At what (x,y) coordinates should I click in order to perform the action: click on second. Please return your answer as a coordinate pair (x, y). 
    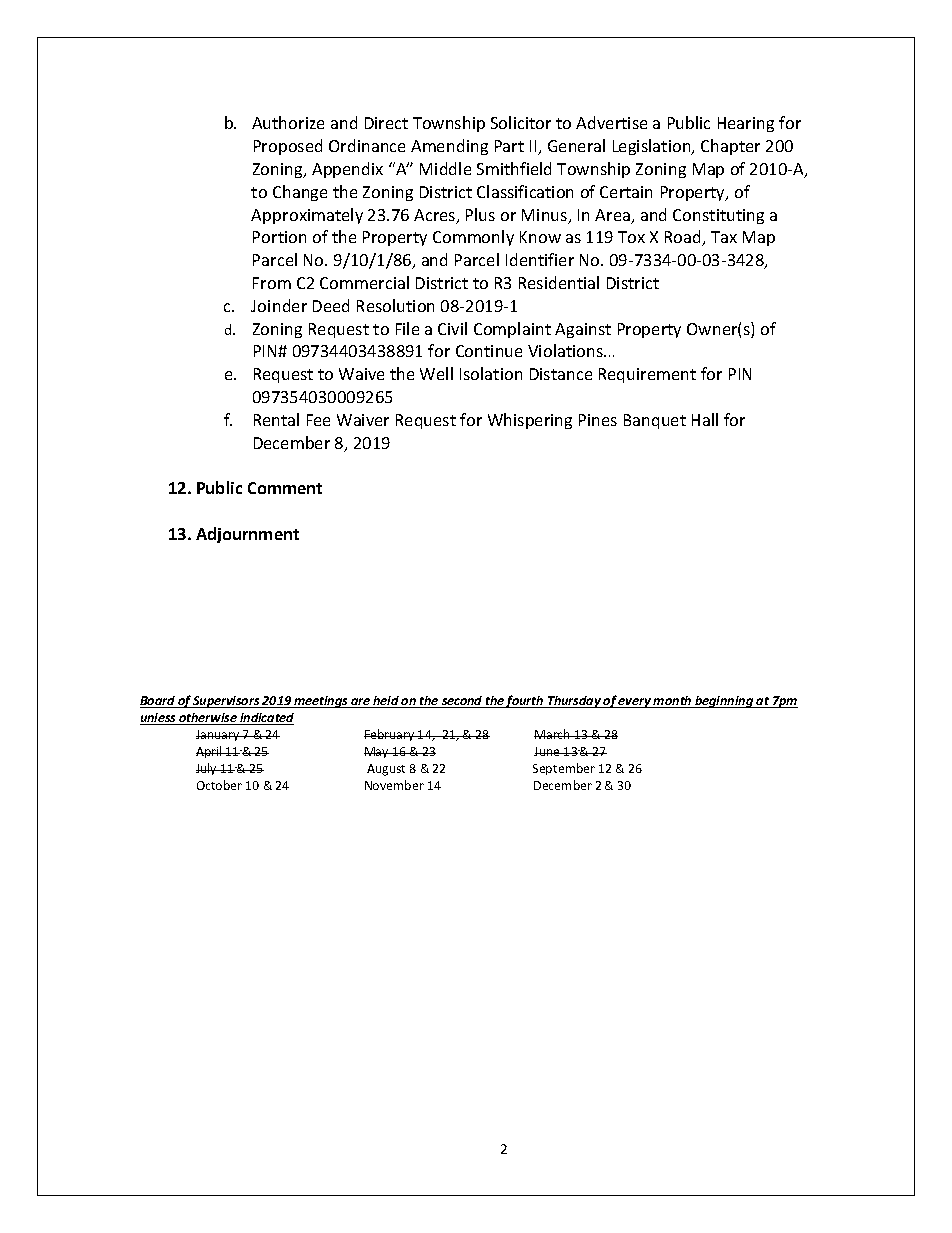
    Looking at the image, I should click on (462, 702).
